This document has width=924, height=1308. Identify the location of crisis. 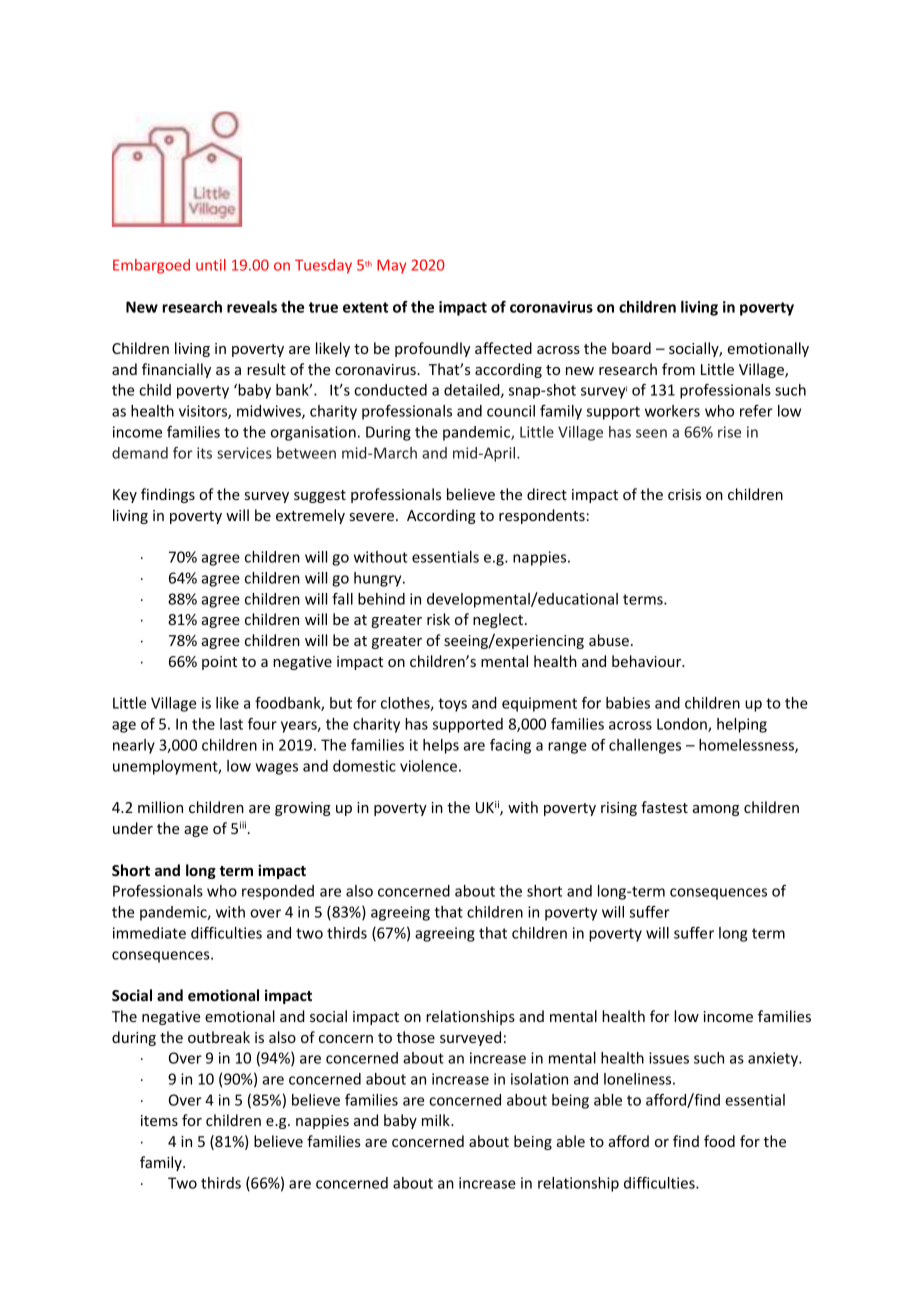
(684, 494).
